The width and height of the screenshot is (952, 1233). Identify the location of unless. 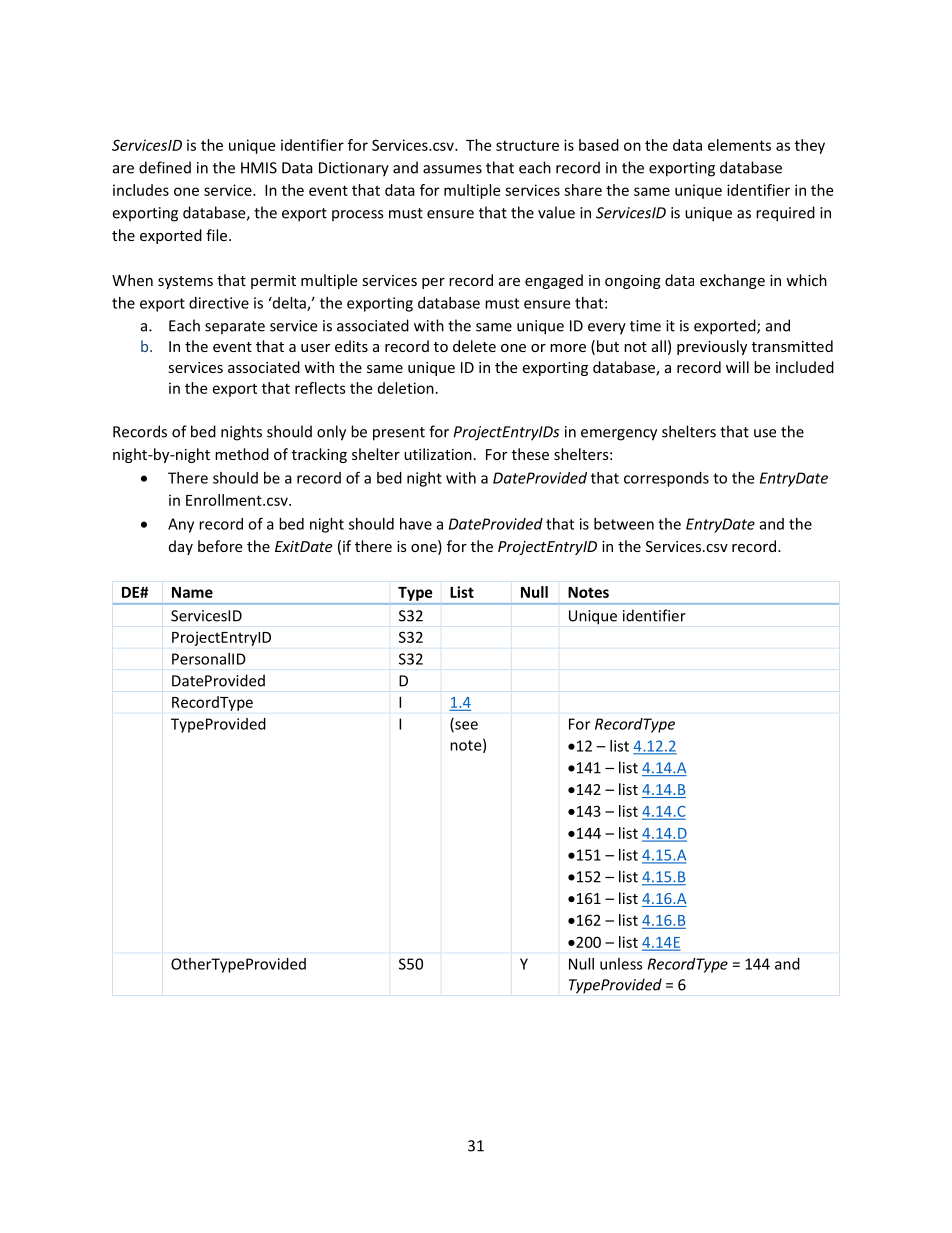
(621, 964).
